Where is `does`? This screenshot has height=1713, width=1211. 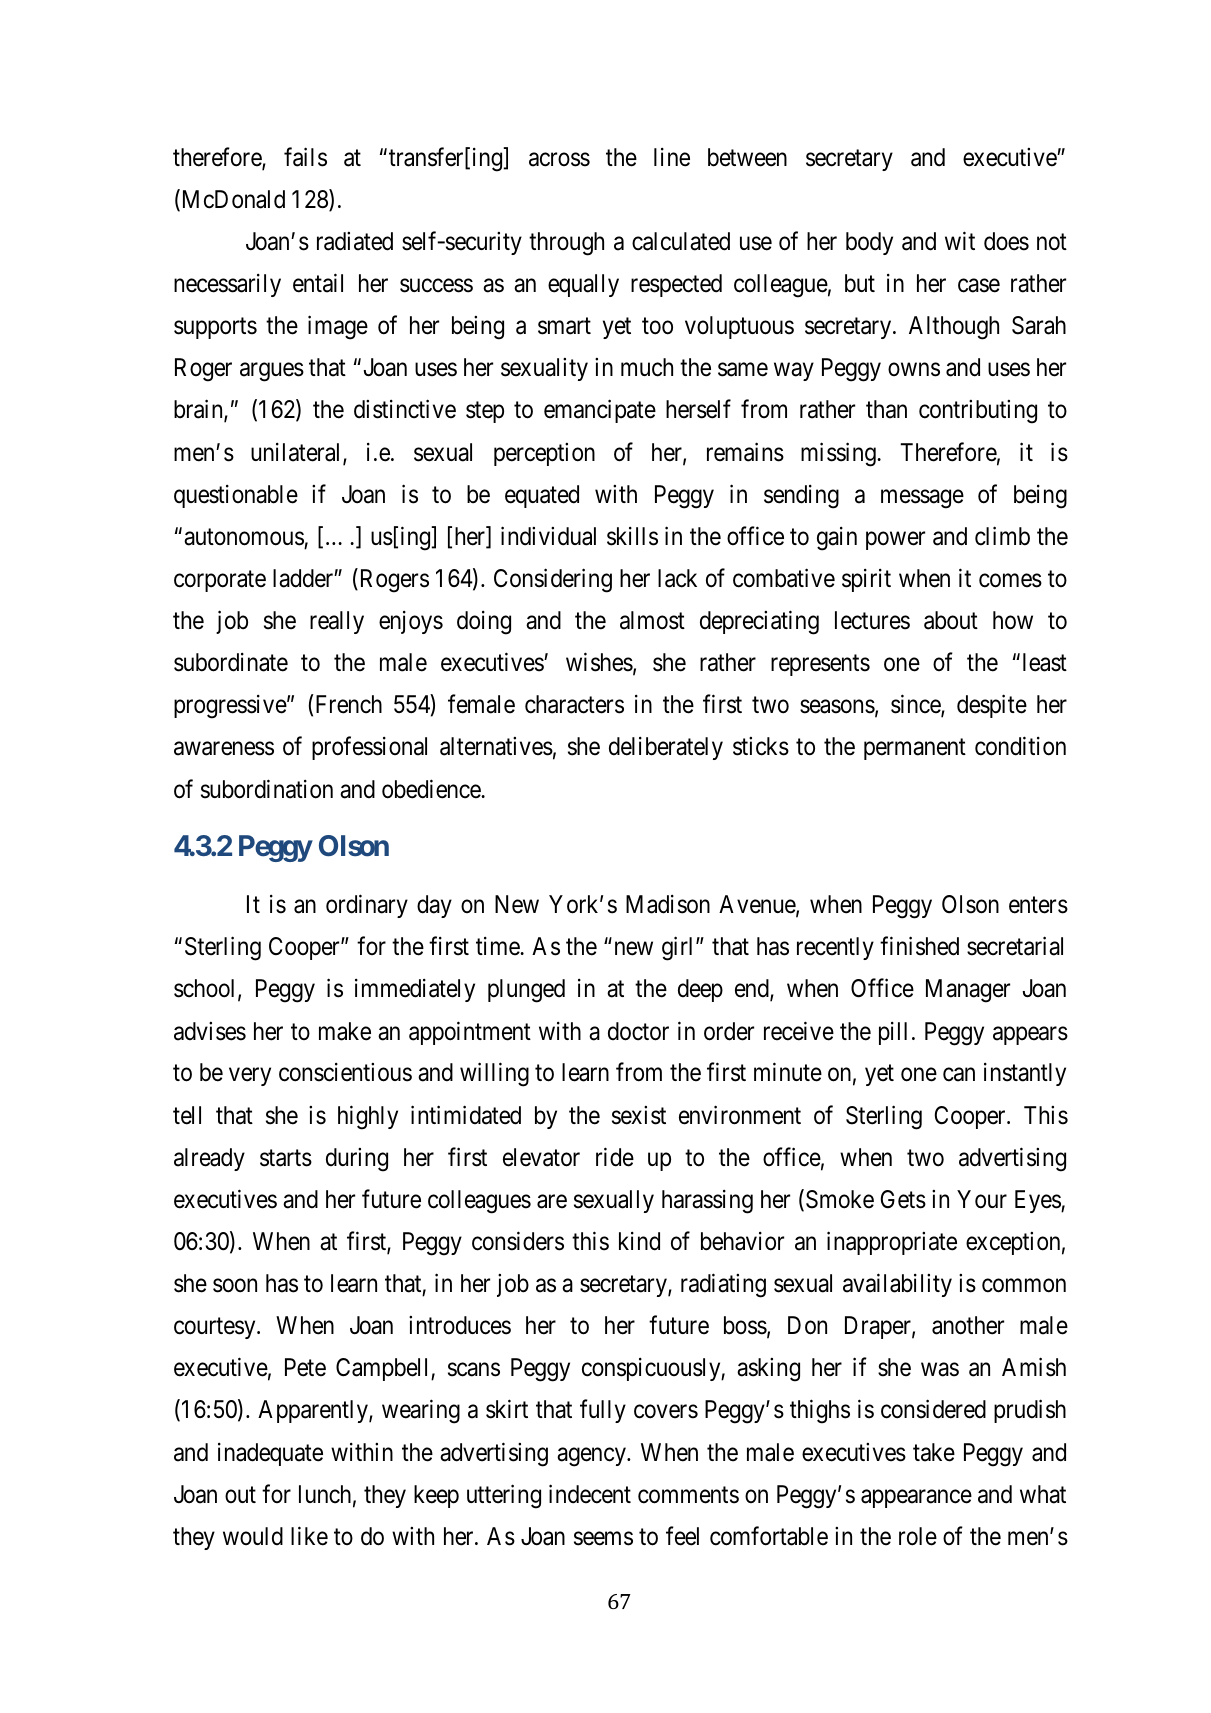
does is located at coordinates (1006, 241).
